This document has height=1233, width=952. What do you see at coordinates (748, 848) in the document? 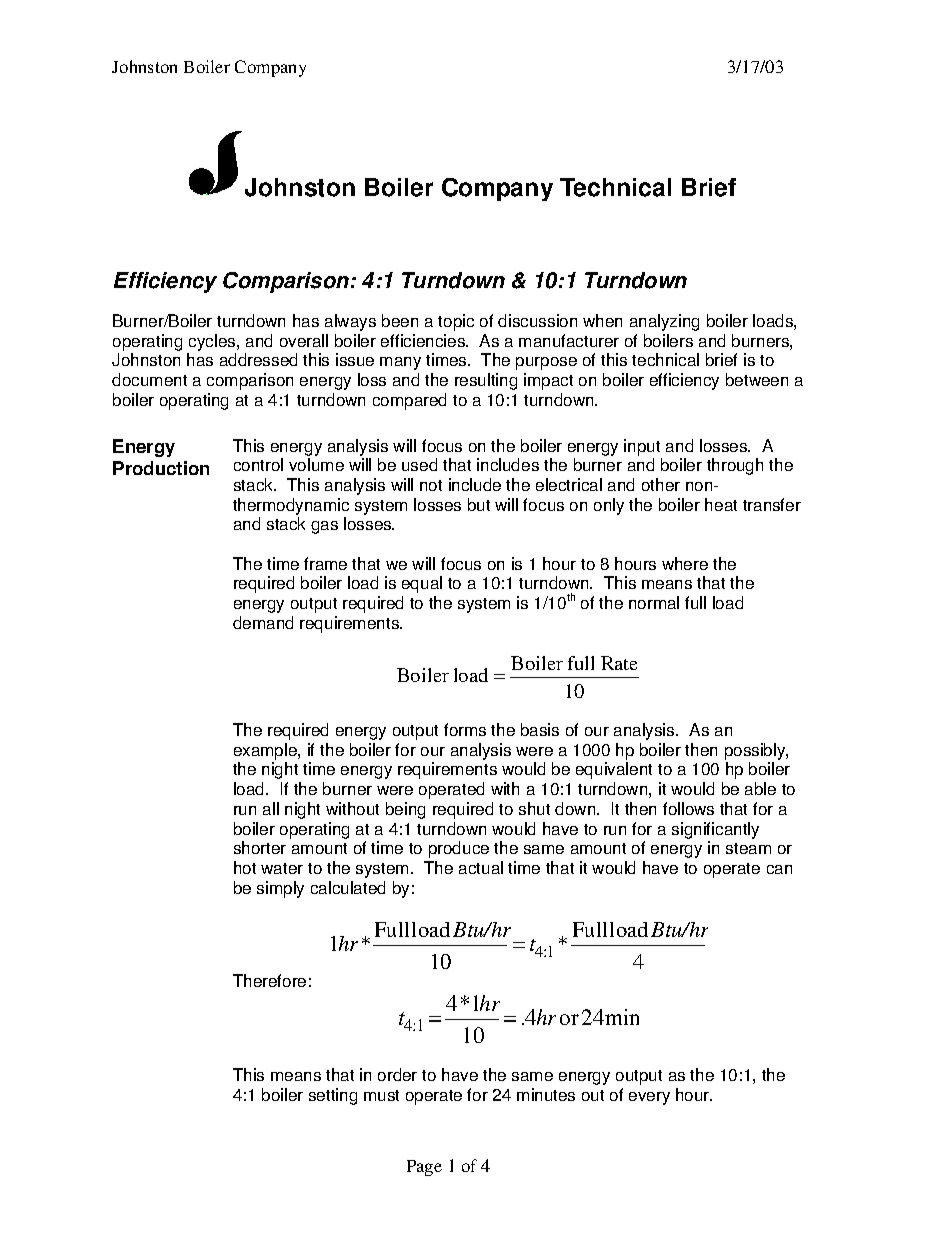
I see `steam` at bounding box center [748, 848].
